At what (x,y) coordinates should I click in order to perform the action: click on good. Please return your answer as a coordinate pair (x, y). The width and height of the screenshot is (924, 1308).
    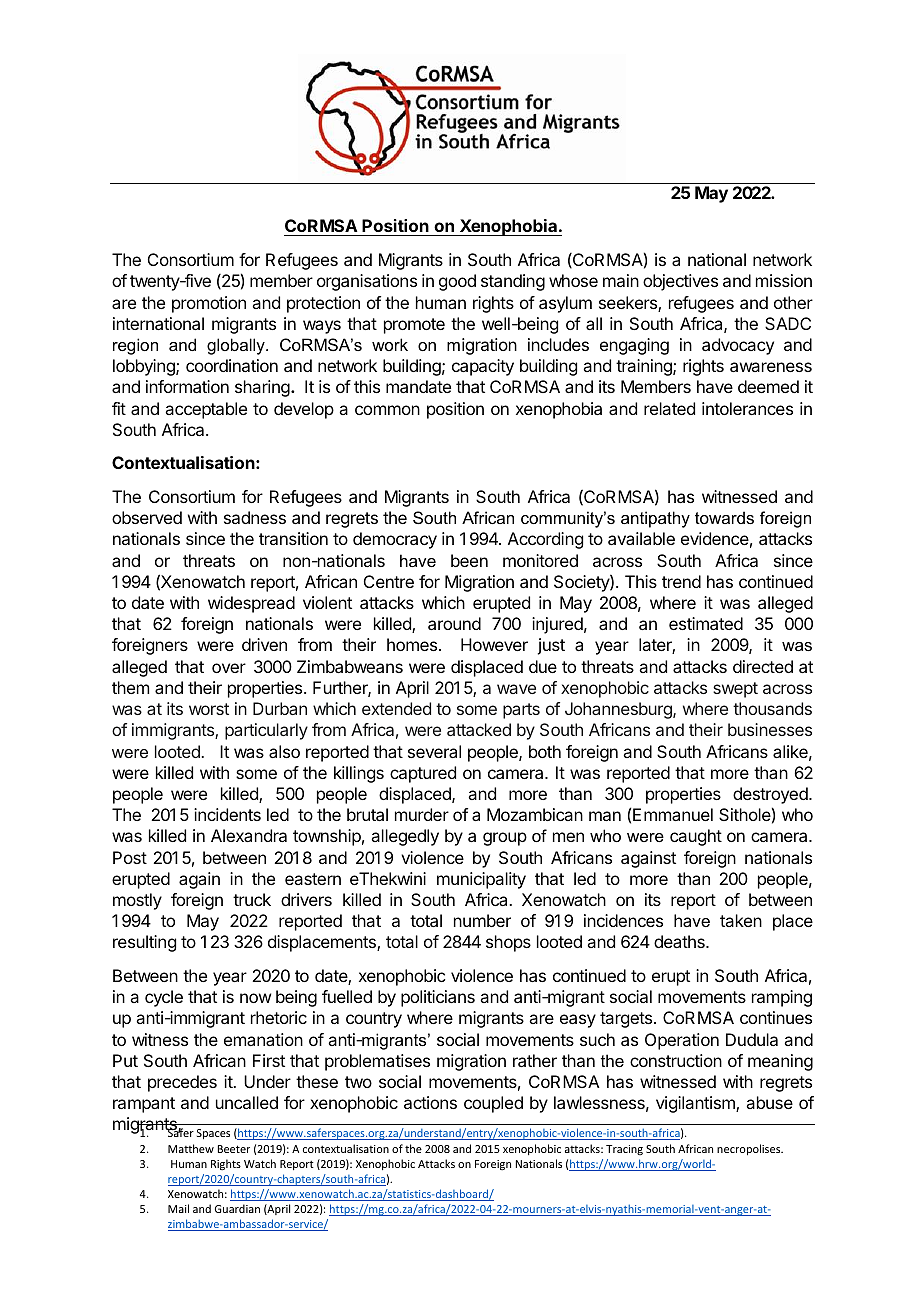
    Looking at the image, I should click on (457, 282).
